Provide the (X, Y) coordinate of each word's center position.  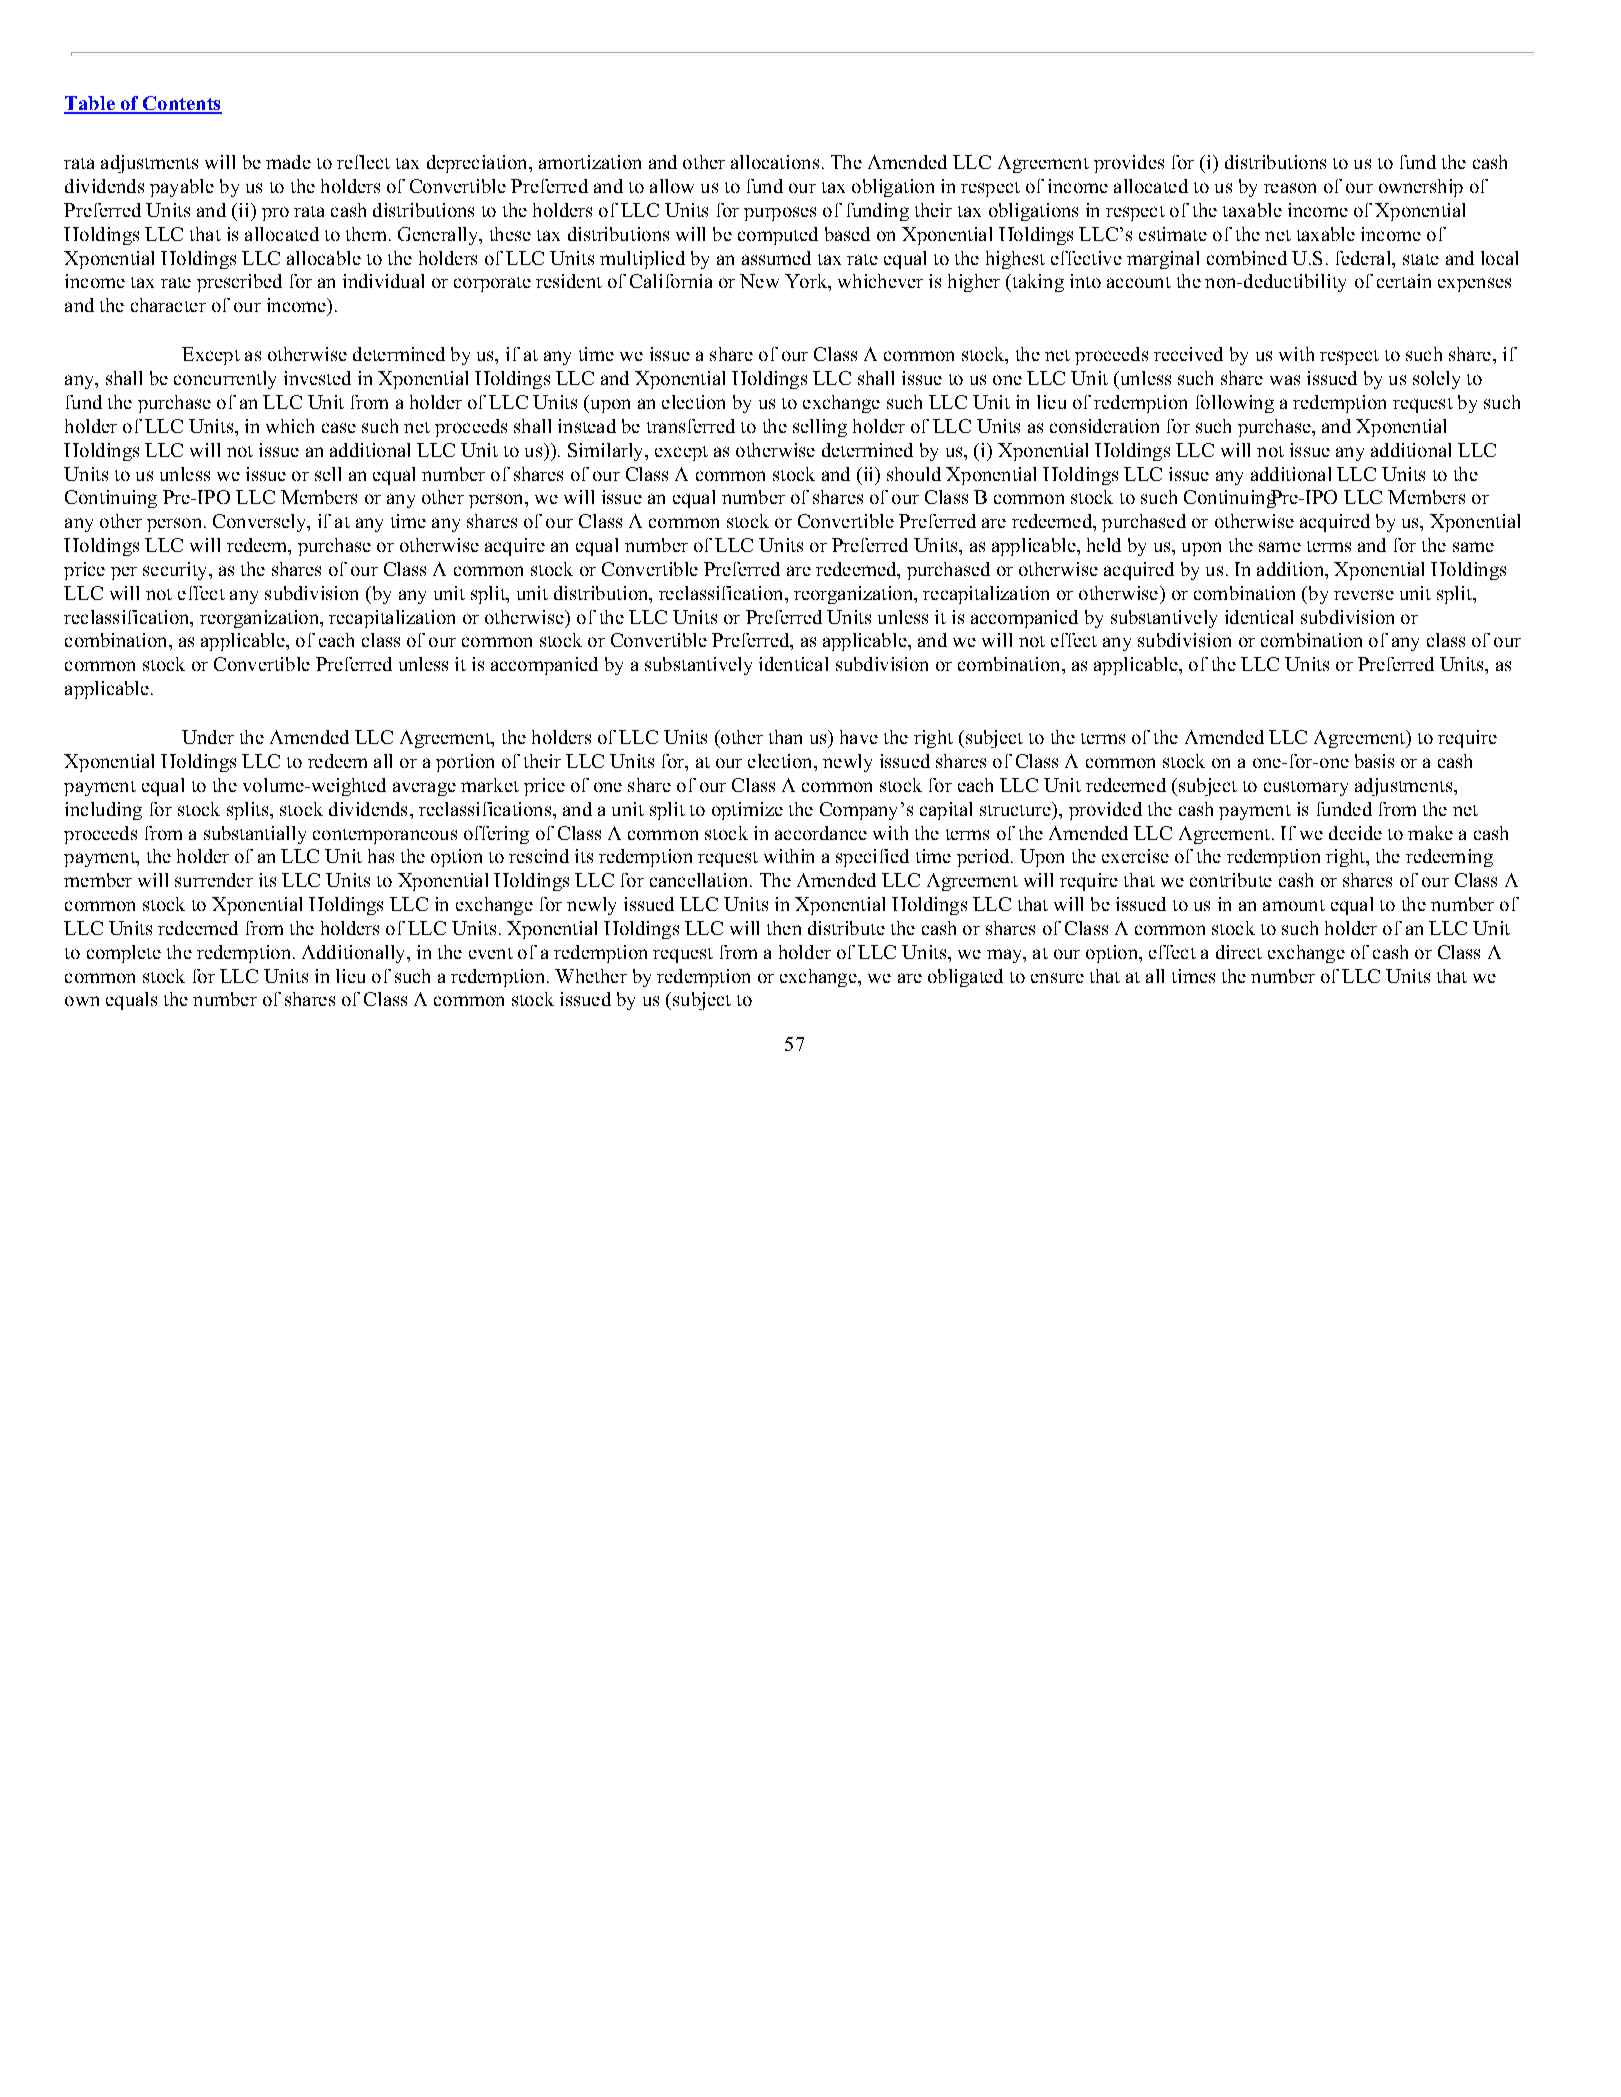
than (785, 737)
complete (124, 954)
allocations (775, 162)
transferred (691, 426)
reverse (1364, 595)
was (1285, 380)
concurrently (225, 380)
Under (208, 737)
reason (1290, 188)
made (288, 162)
